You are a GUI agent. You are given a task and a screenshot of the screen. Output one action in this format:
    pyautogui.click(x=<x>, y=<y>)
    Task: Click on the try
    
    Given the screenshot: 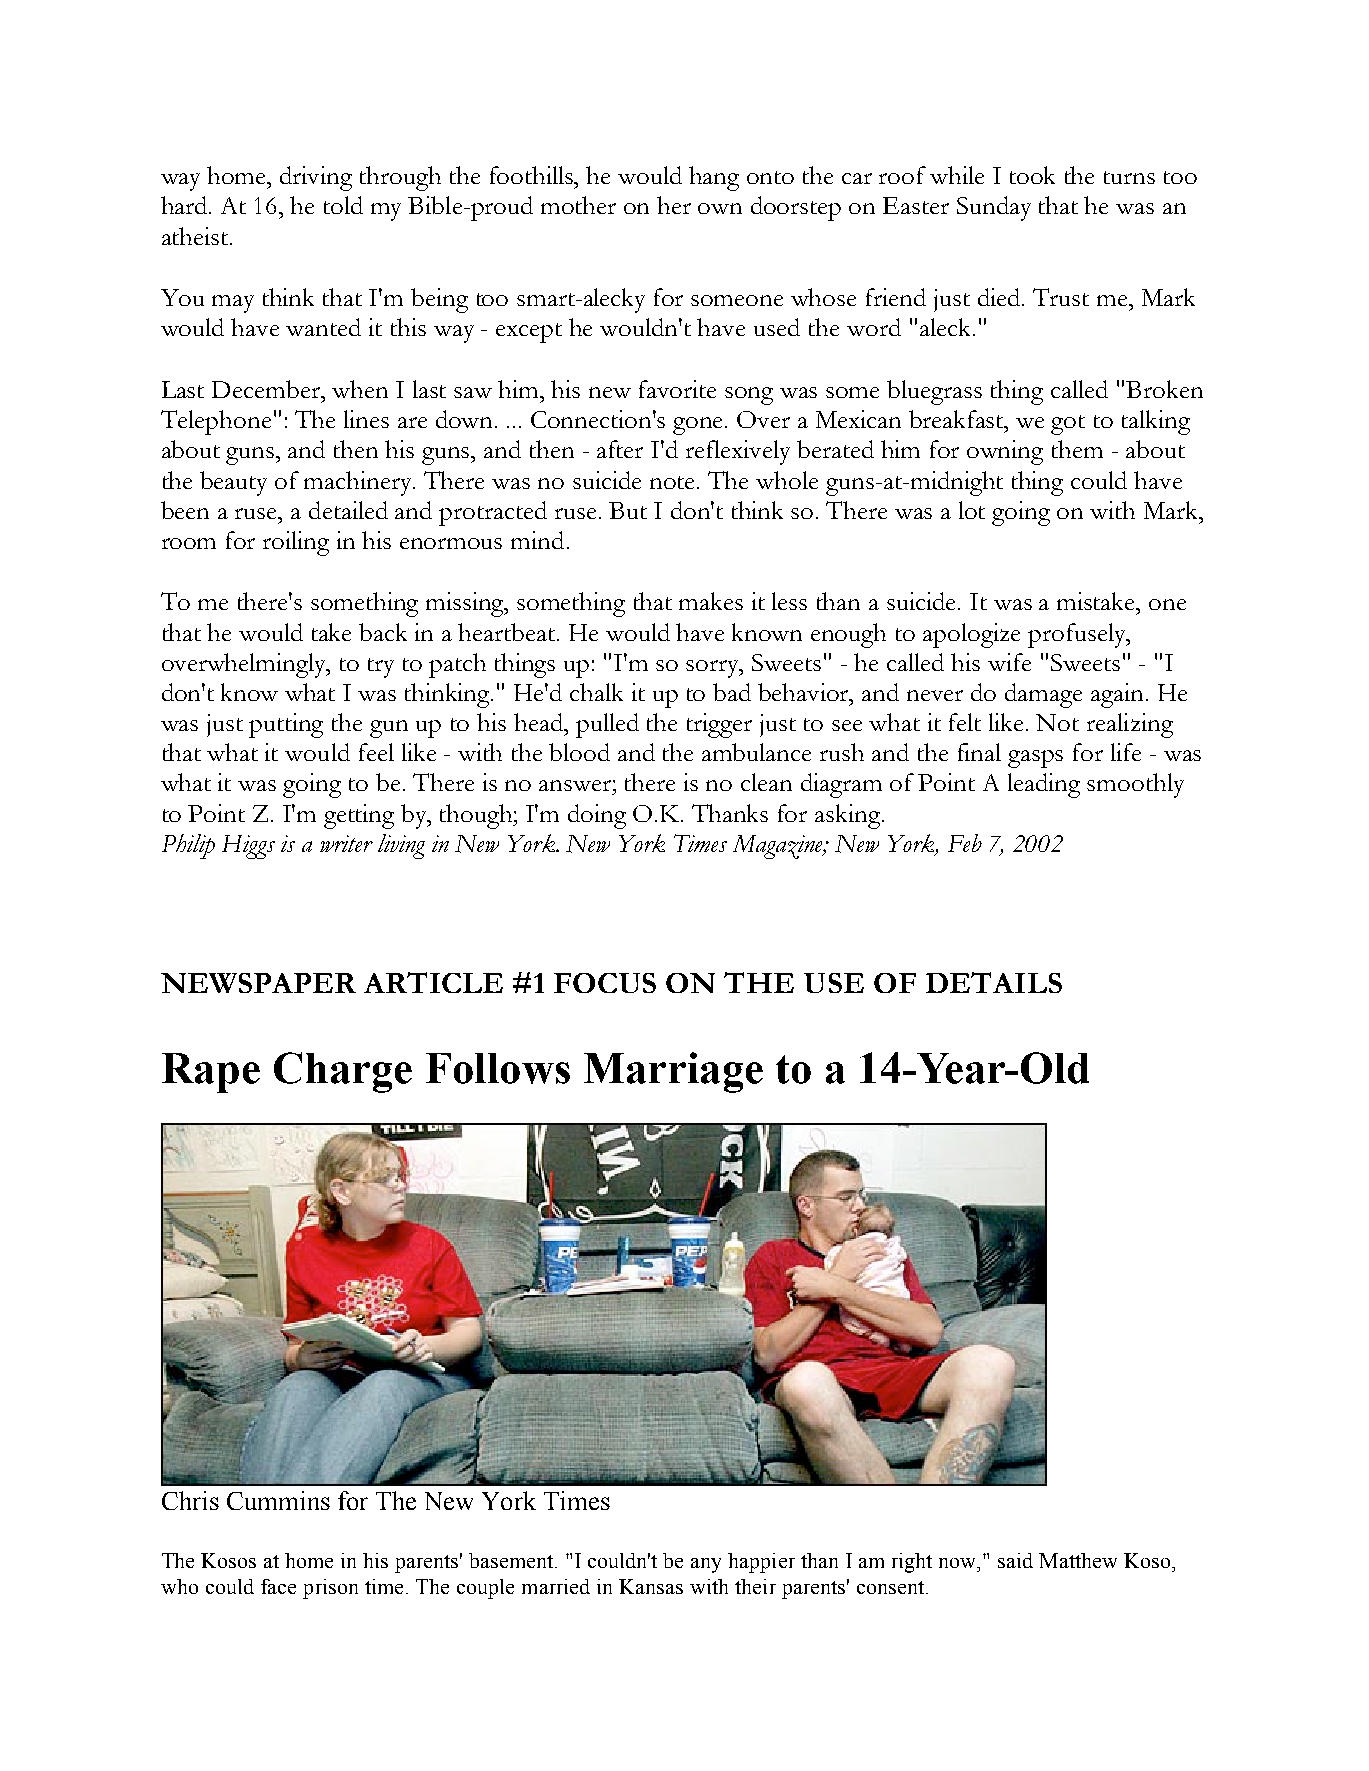 What is the action you would take?
    pyautogui.click(x=381, y=668)
